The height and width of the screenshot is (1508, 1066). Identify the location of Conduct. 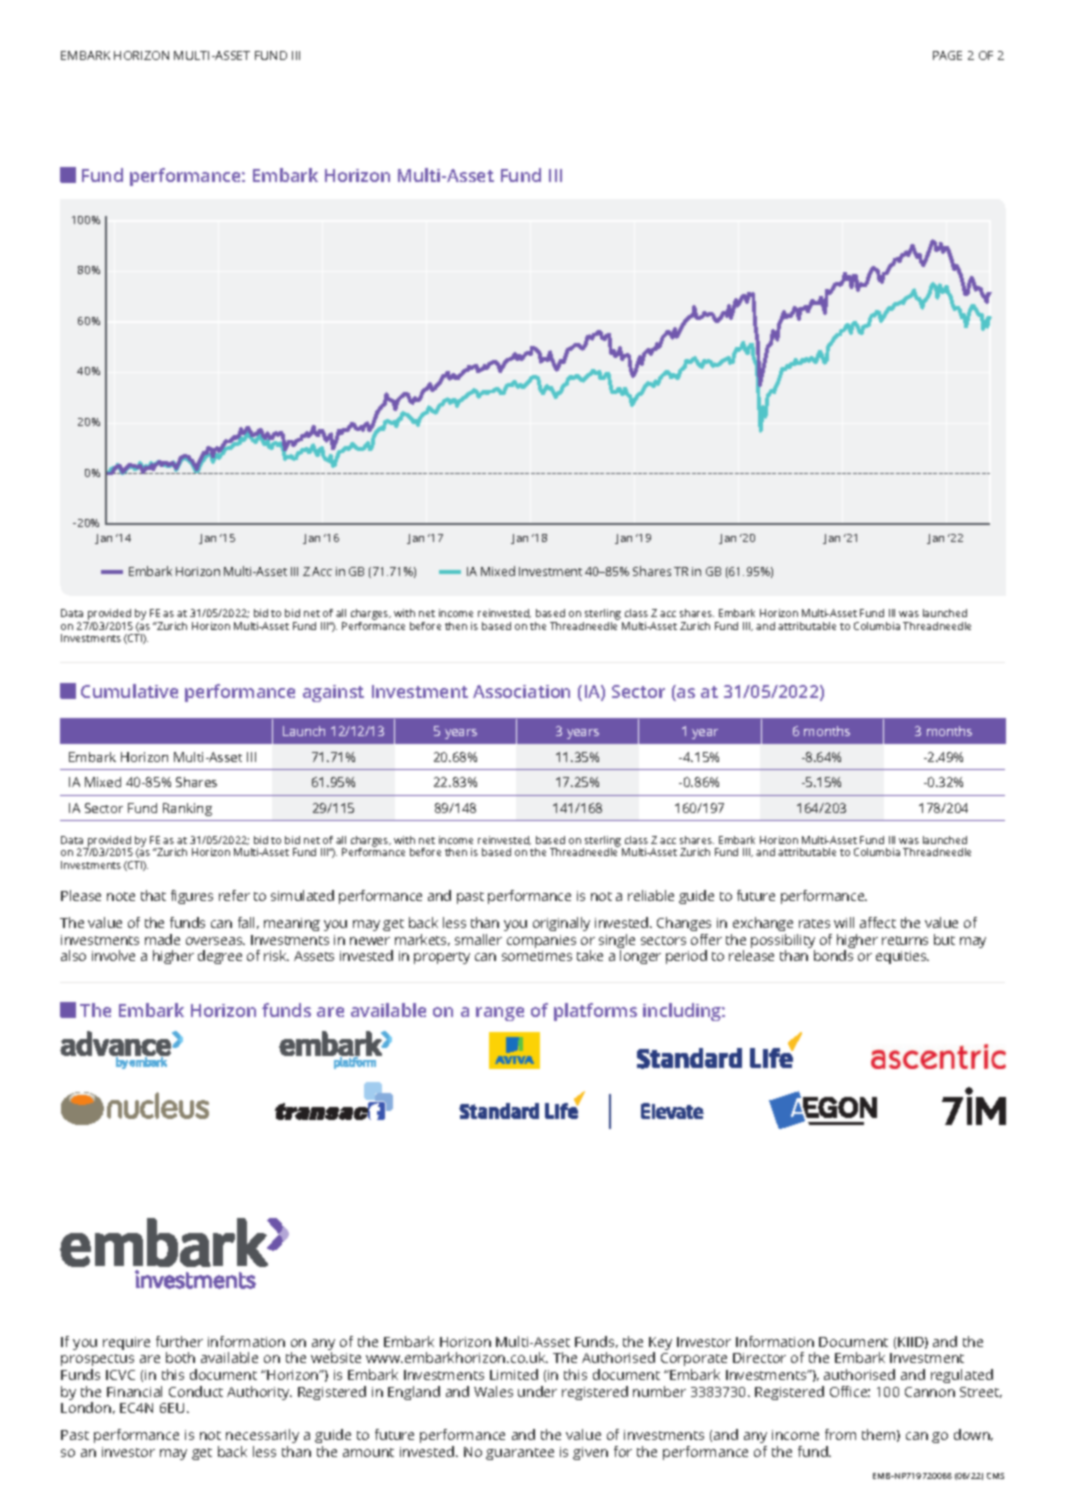
(196, 1391).
